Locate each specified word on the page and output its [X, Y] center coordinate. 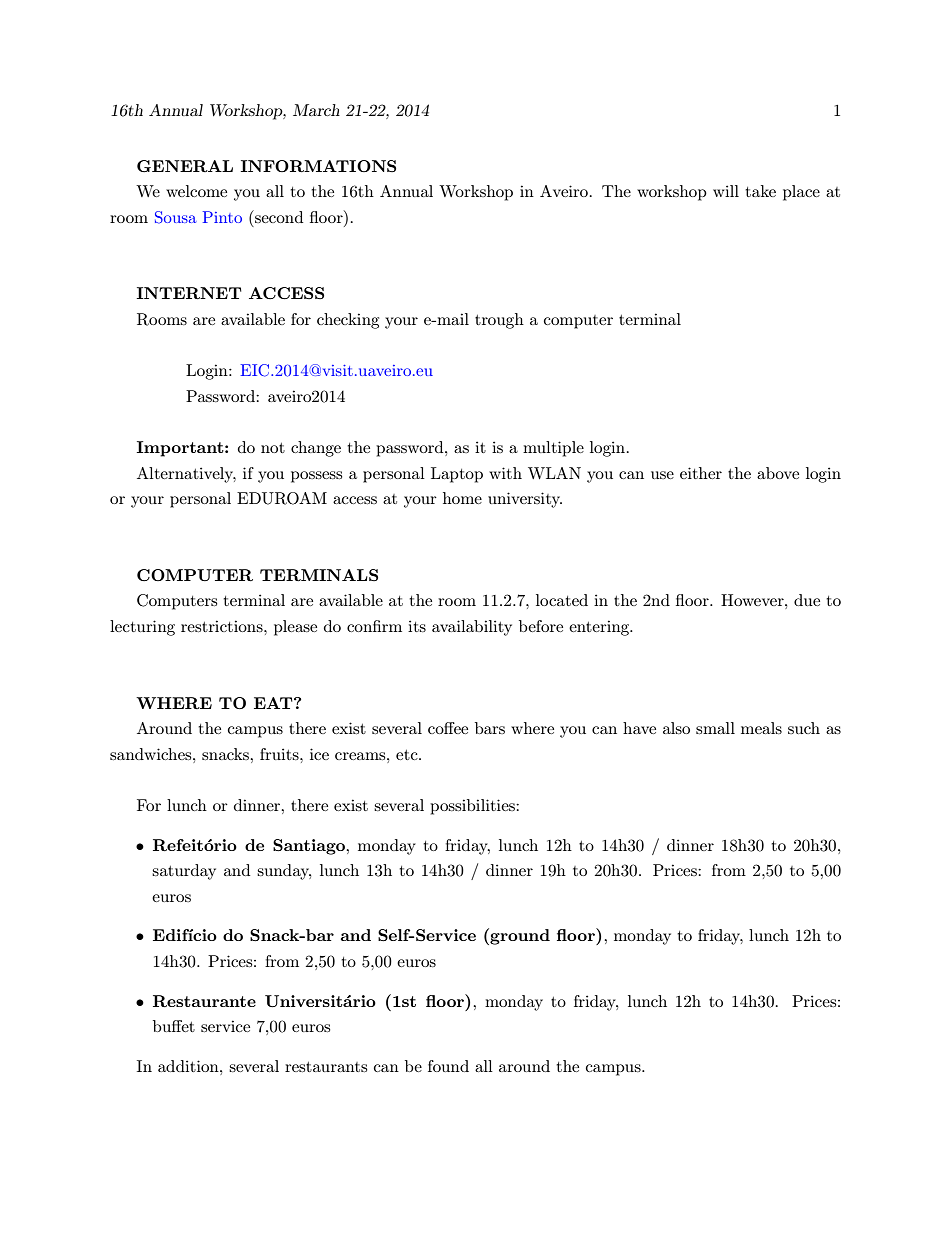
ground [519, 936]
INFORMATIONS [318, 166]
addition [189, 1066]
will [726, 191]
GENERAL [185, 166]
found [448, 1066]
